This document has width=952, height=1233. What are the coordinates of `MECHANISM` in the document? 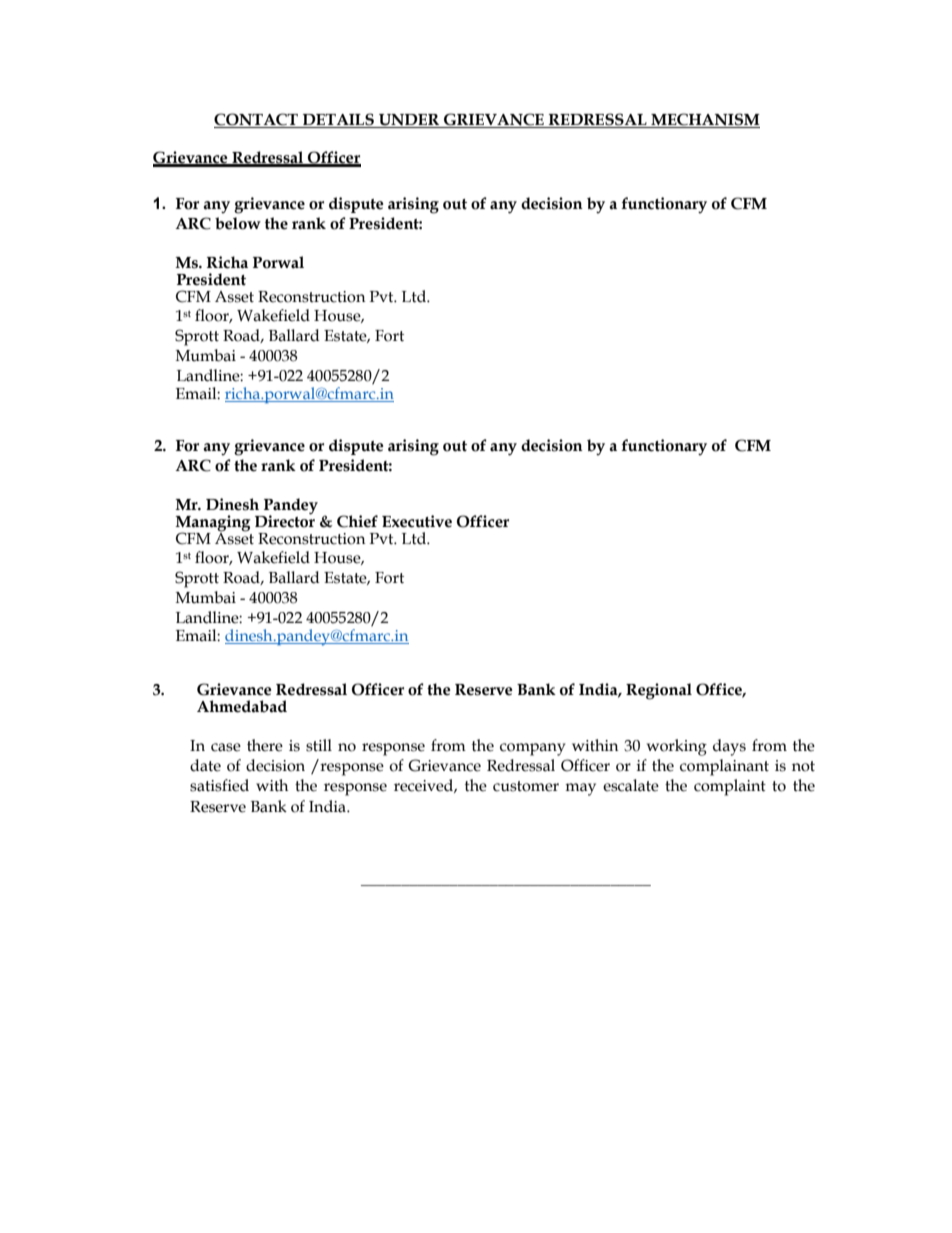 It's located at (705, 119).
